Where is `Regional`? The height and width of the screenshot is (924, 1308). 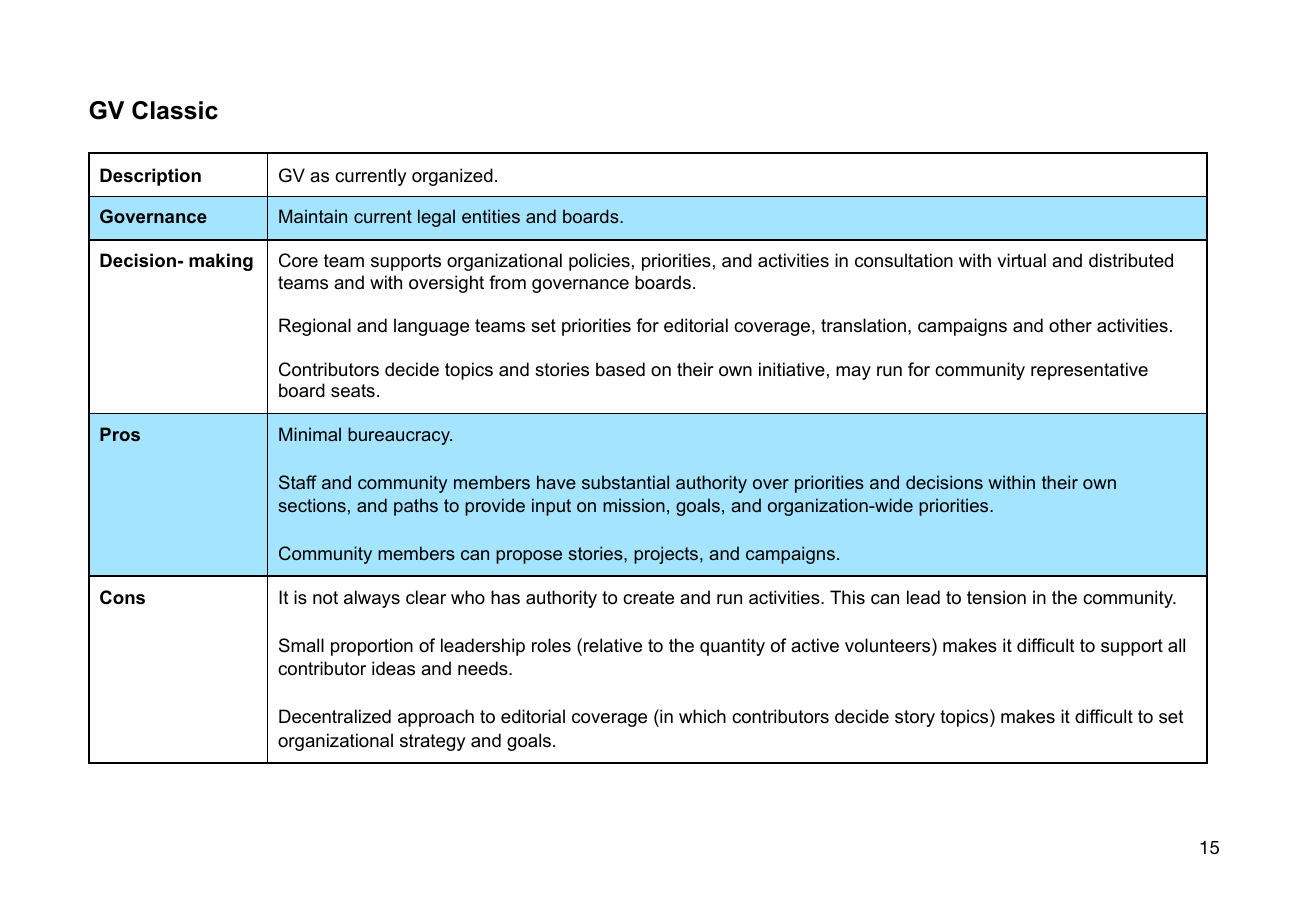 Regional is located at coordinates (315, 327).
